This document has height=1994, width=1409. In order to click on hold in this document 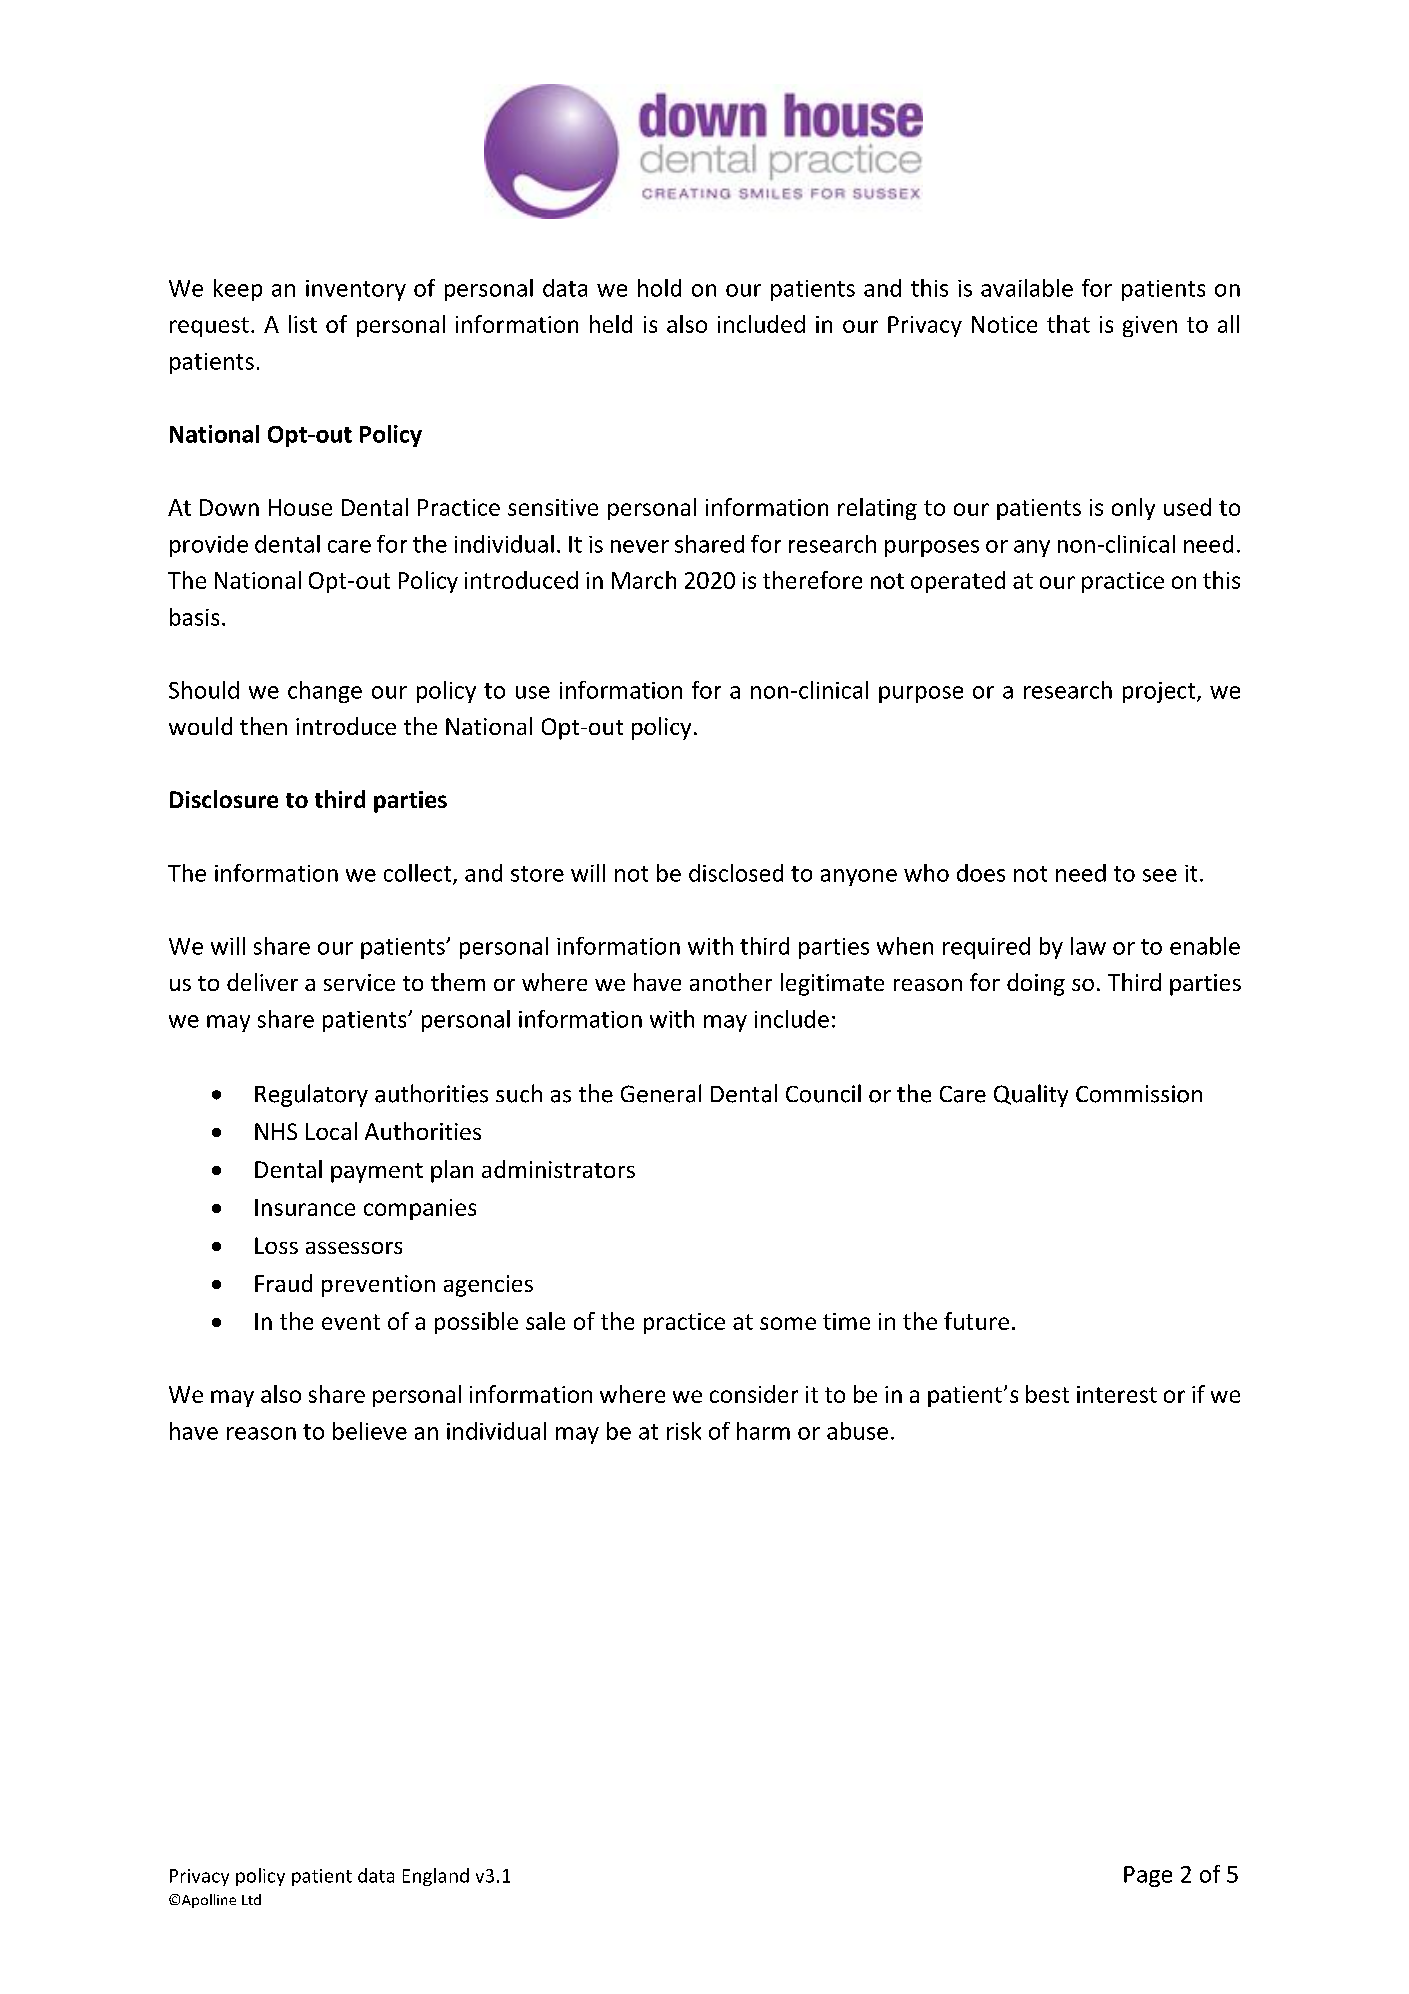, I will do `click(659, 288)`.
